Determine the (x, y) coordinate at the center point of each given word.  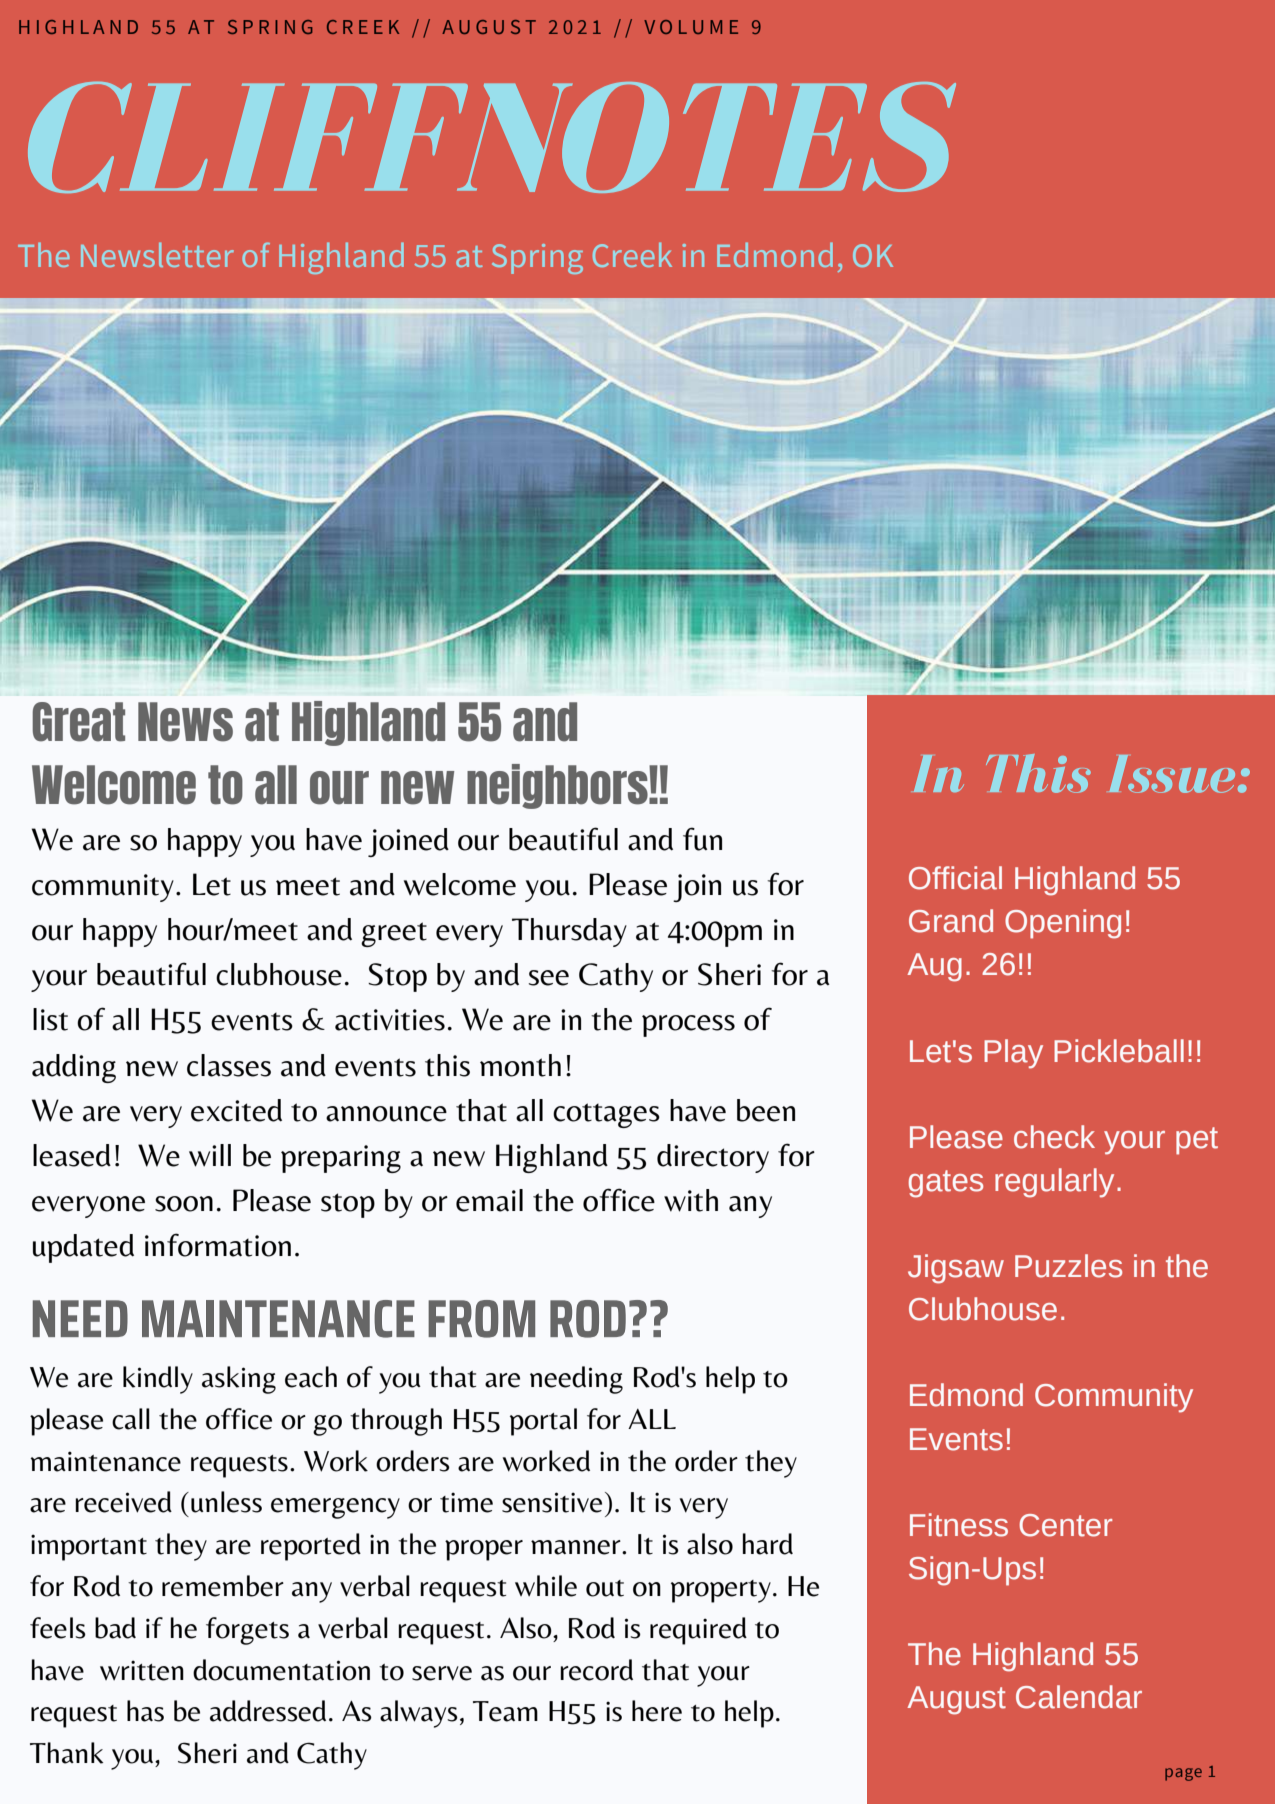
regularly (1054, 1183)
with (691, 1200)
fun (702, 839)
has (145, 1711)
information (218, 1245)
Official (955, 878)
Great (78, 722)
